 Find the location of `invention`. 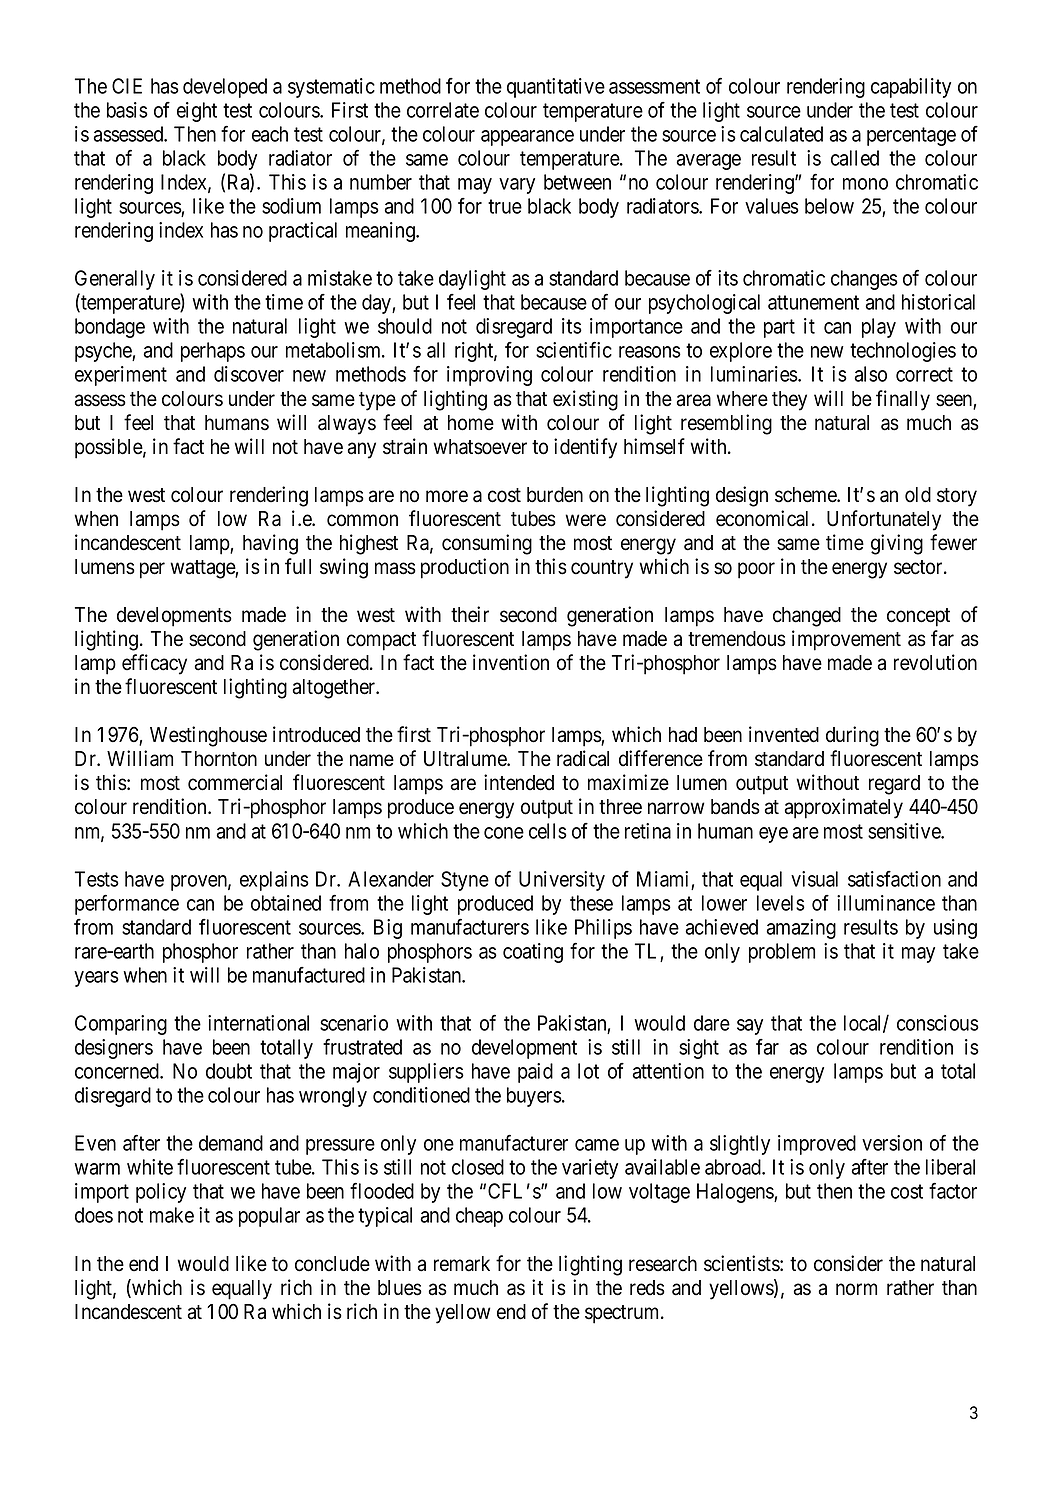

invention is located at coordinates (511, 662).
